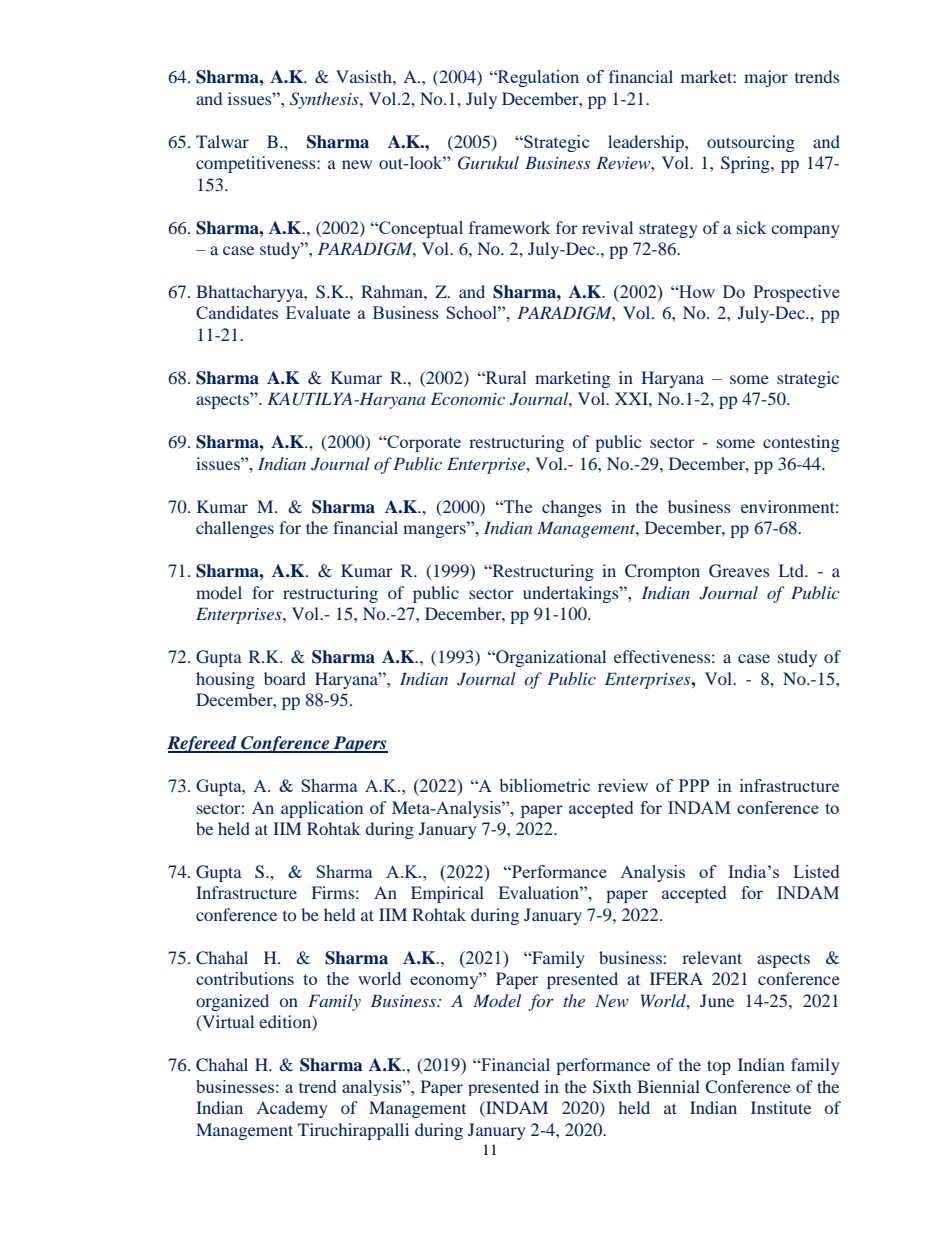 The image size is (952, 1233). Describe the element at coordinates (325, 100) in the screenshot. I see `Synthesis` at that location.
